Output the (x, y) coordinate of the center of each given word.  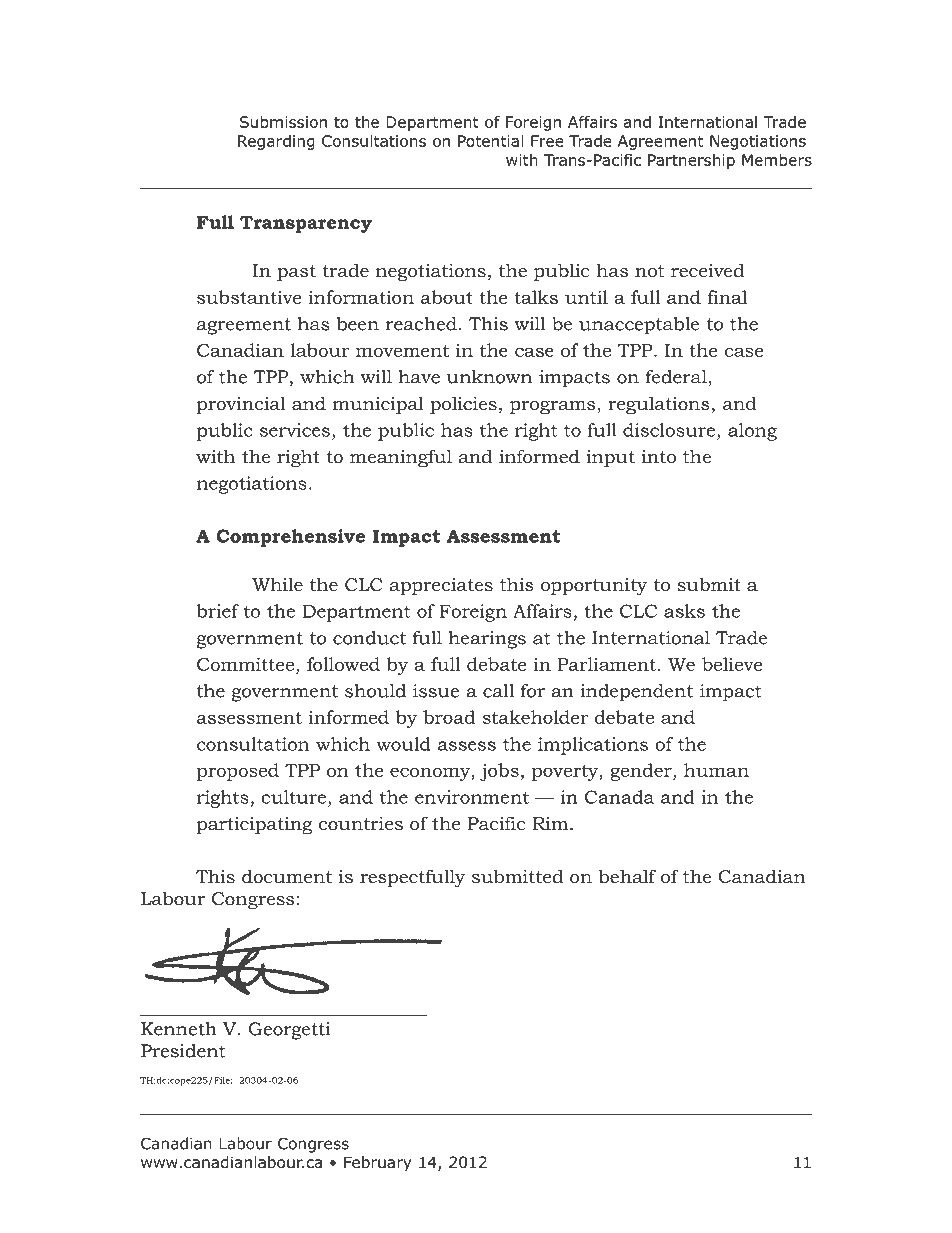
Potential (490, 141)
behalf (627, 876)
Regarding (276, 142)
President (183, 1051)
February (378, 1163)
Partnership (691, 161)
